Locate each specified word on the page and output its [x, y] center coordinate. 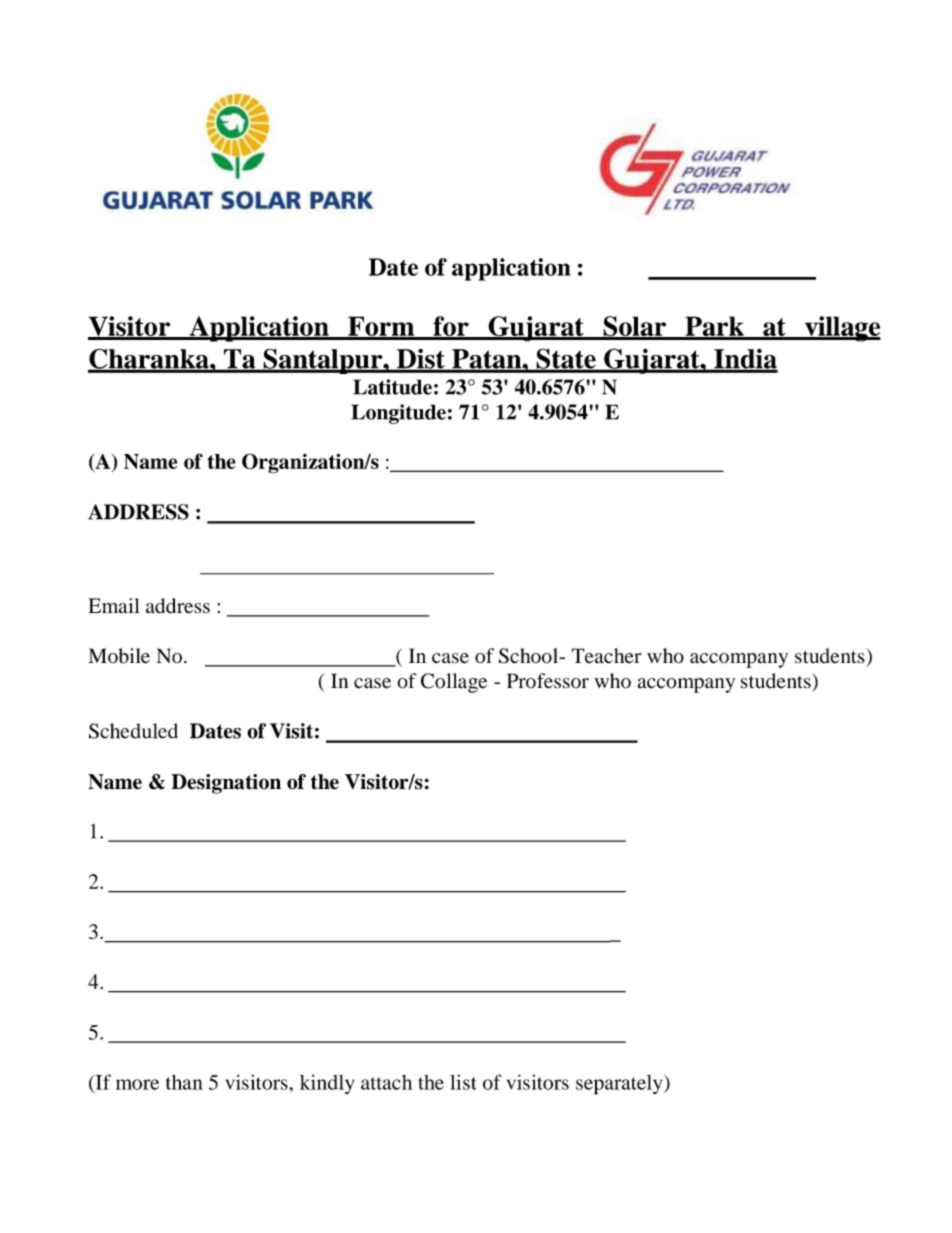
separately [620, 1085]
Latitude [392, 387]
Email [114, 605]
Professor [548, 681]
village [842, 329]
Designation [226, 784]
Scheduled [133, 731]
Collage [454, 683]
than [184, 1082]
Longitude [398, 414]
